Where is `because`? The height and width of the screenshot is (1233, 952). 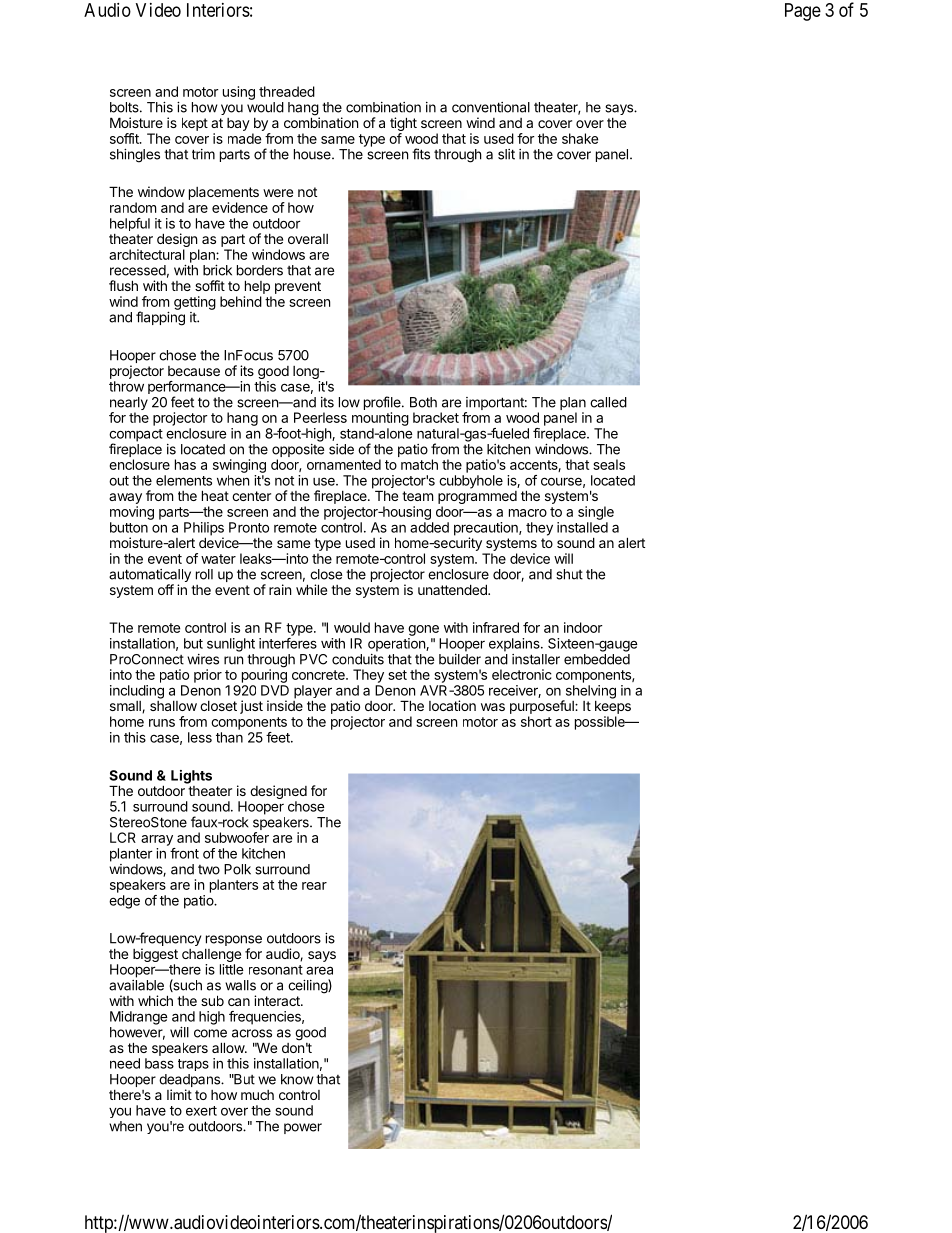 because is located at coordinates (194, 371).
